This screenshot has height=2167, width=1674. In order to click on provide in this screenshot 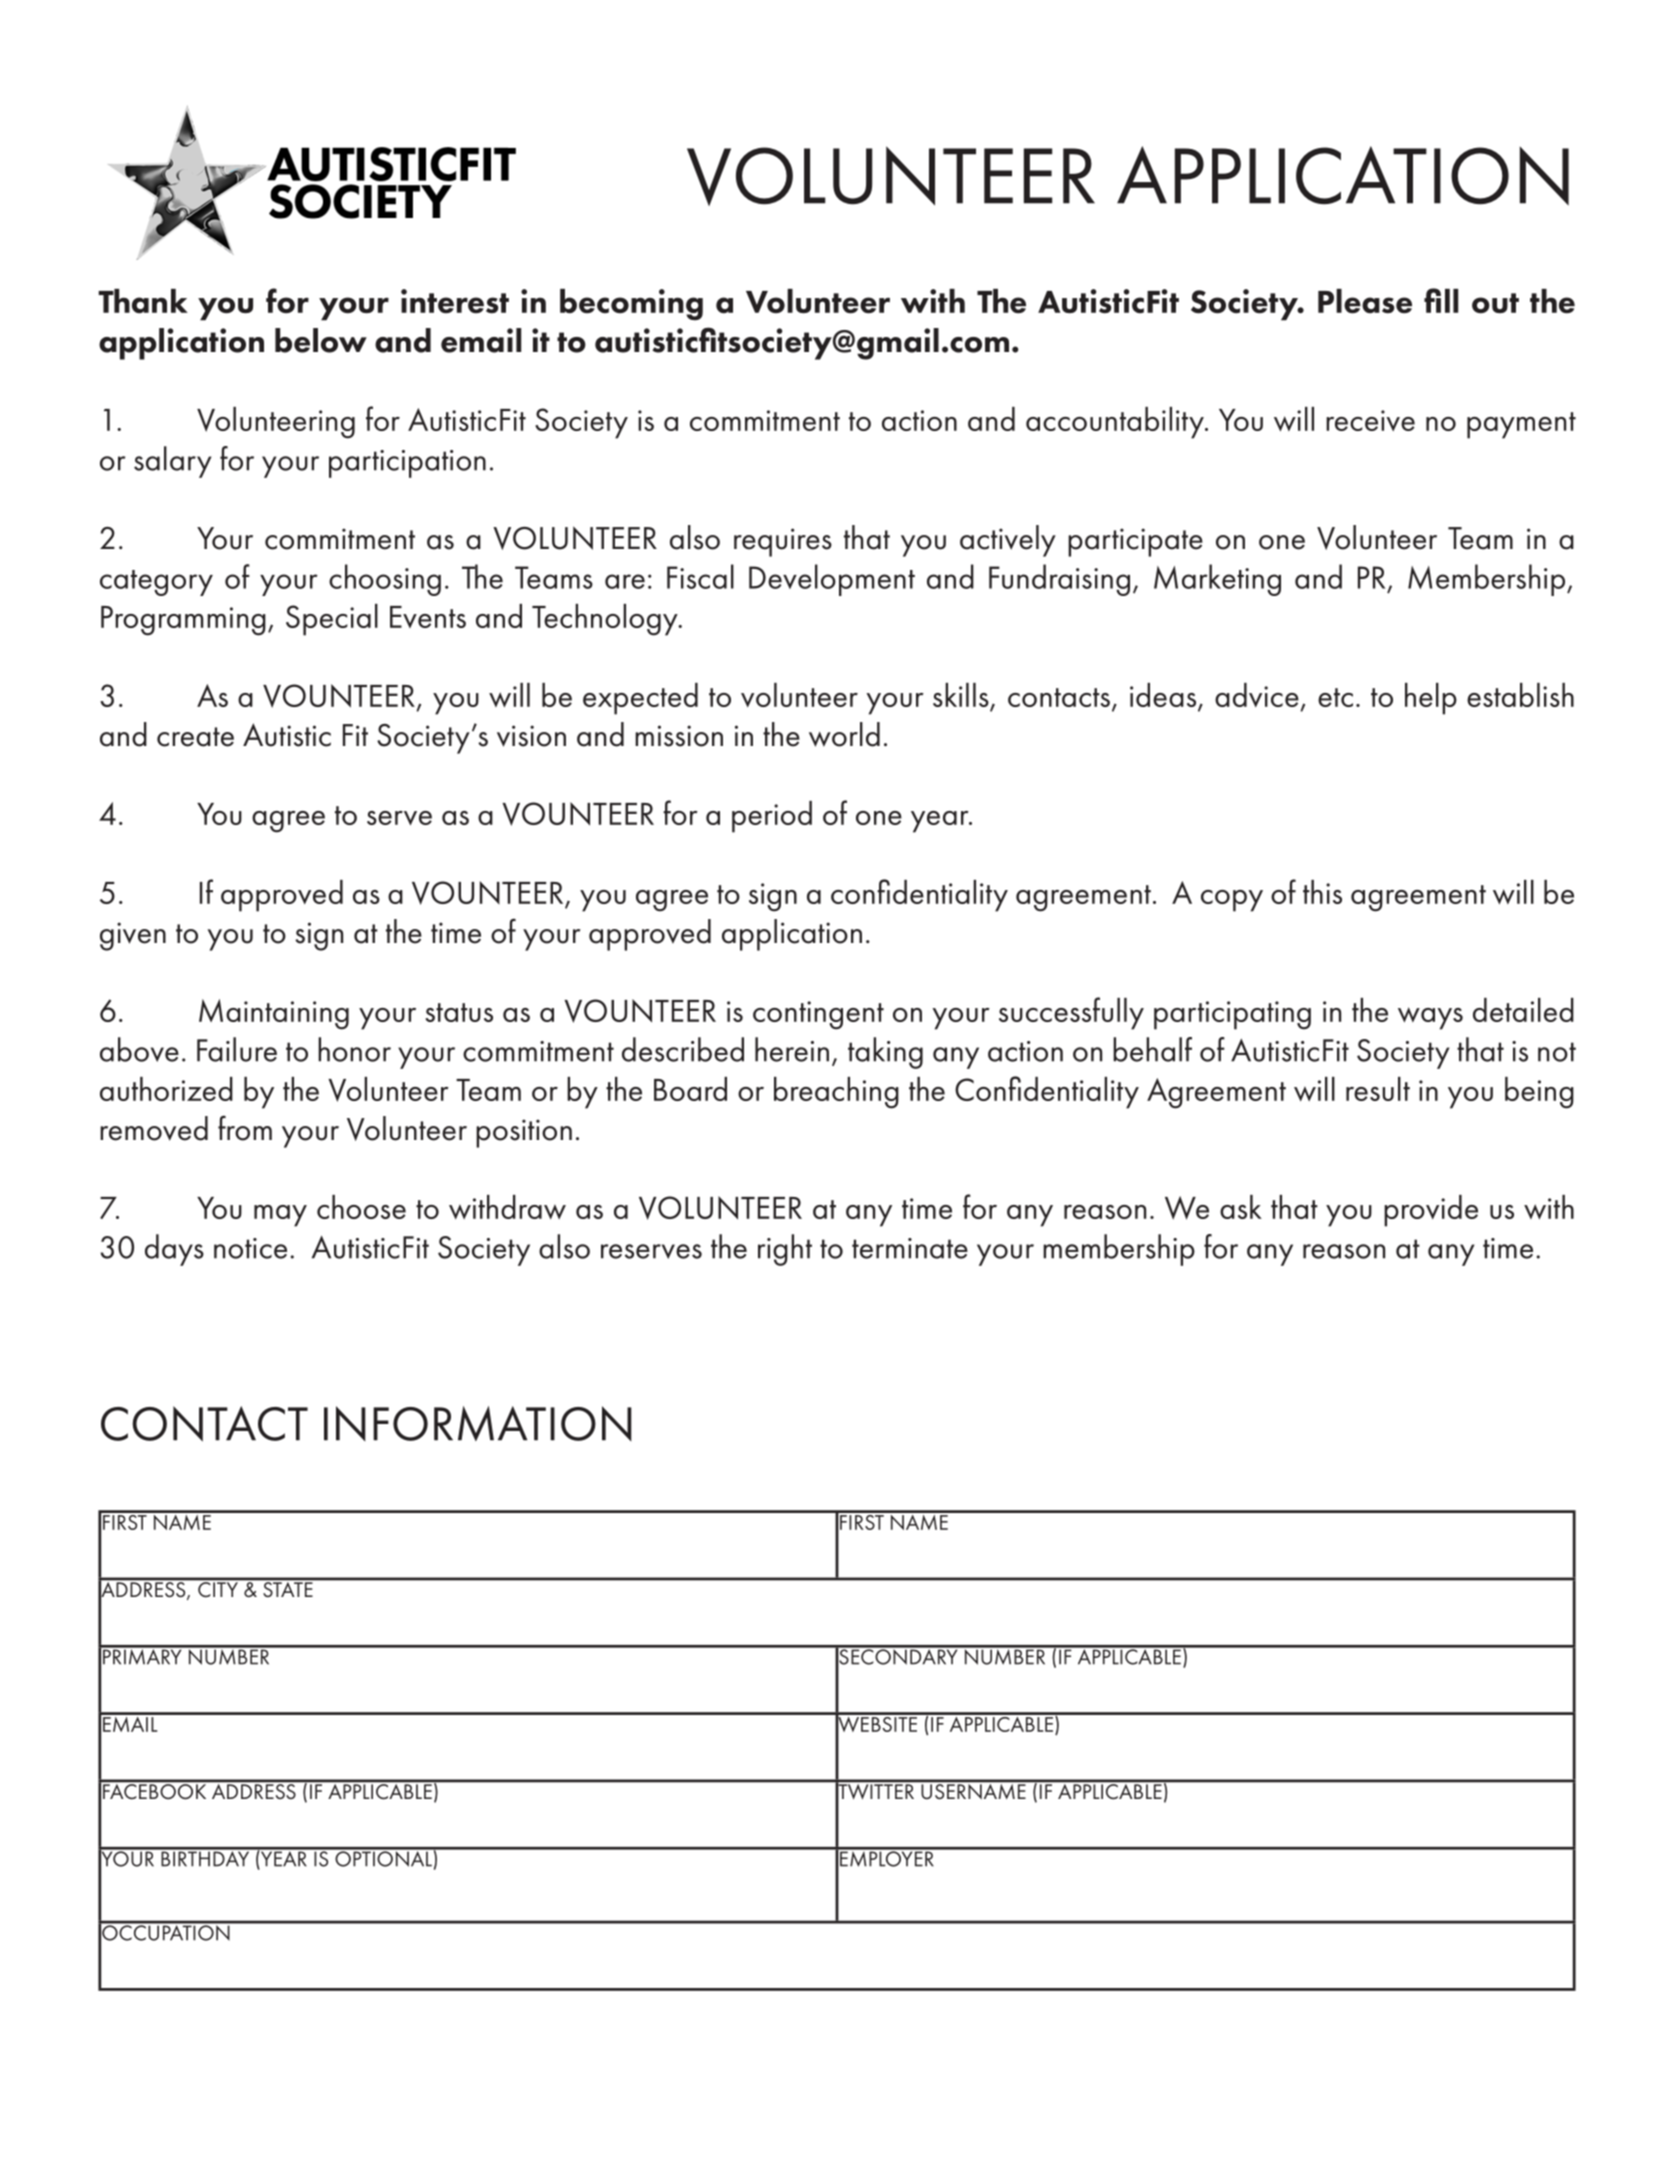, I will do `click(1431, 1211)`.
